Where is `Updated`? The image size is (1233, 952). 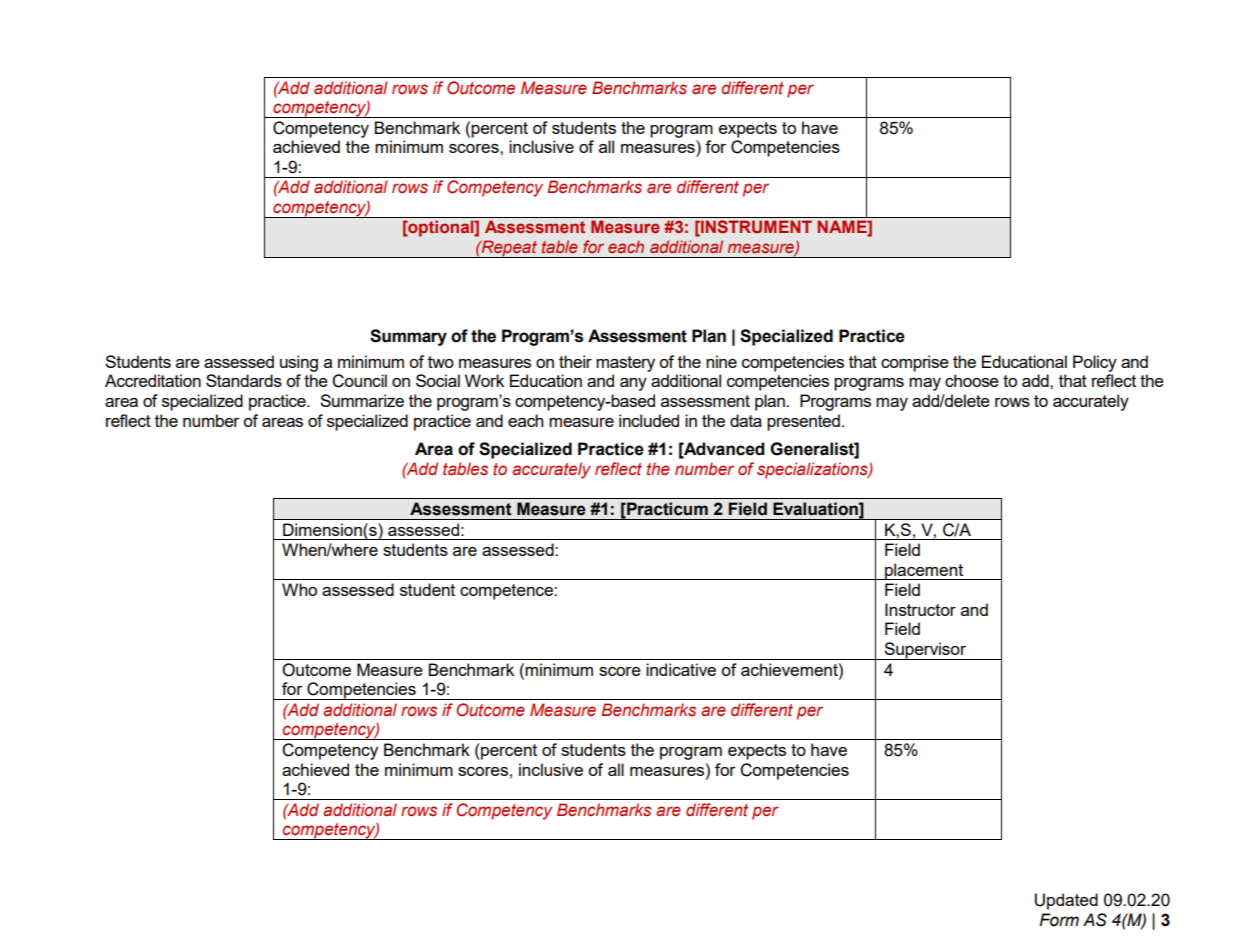
Updated is located at coordinates (1066, 901).
